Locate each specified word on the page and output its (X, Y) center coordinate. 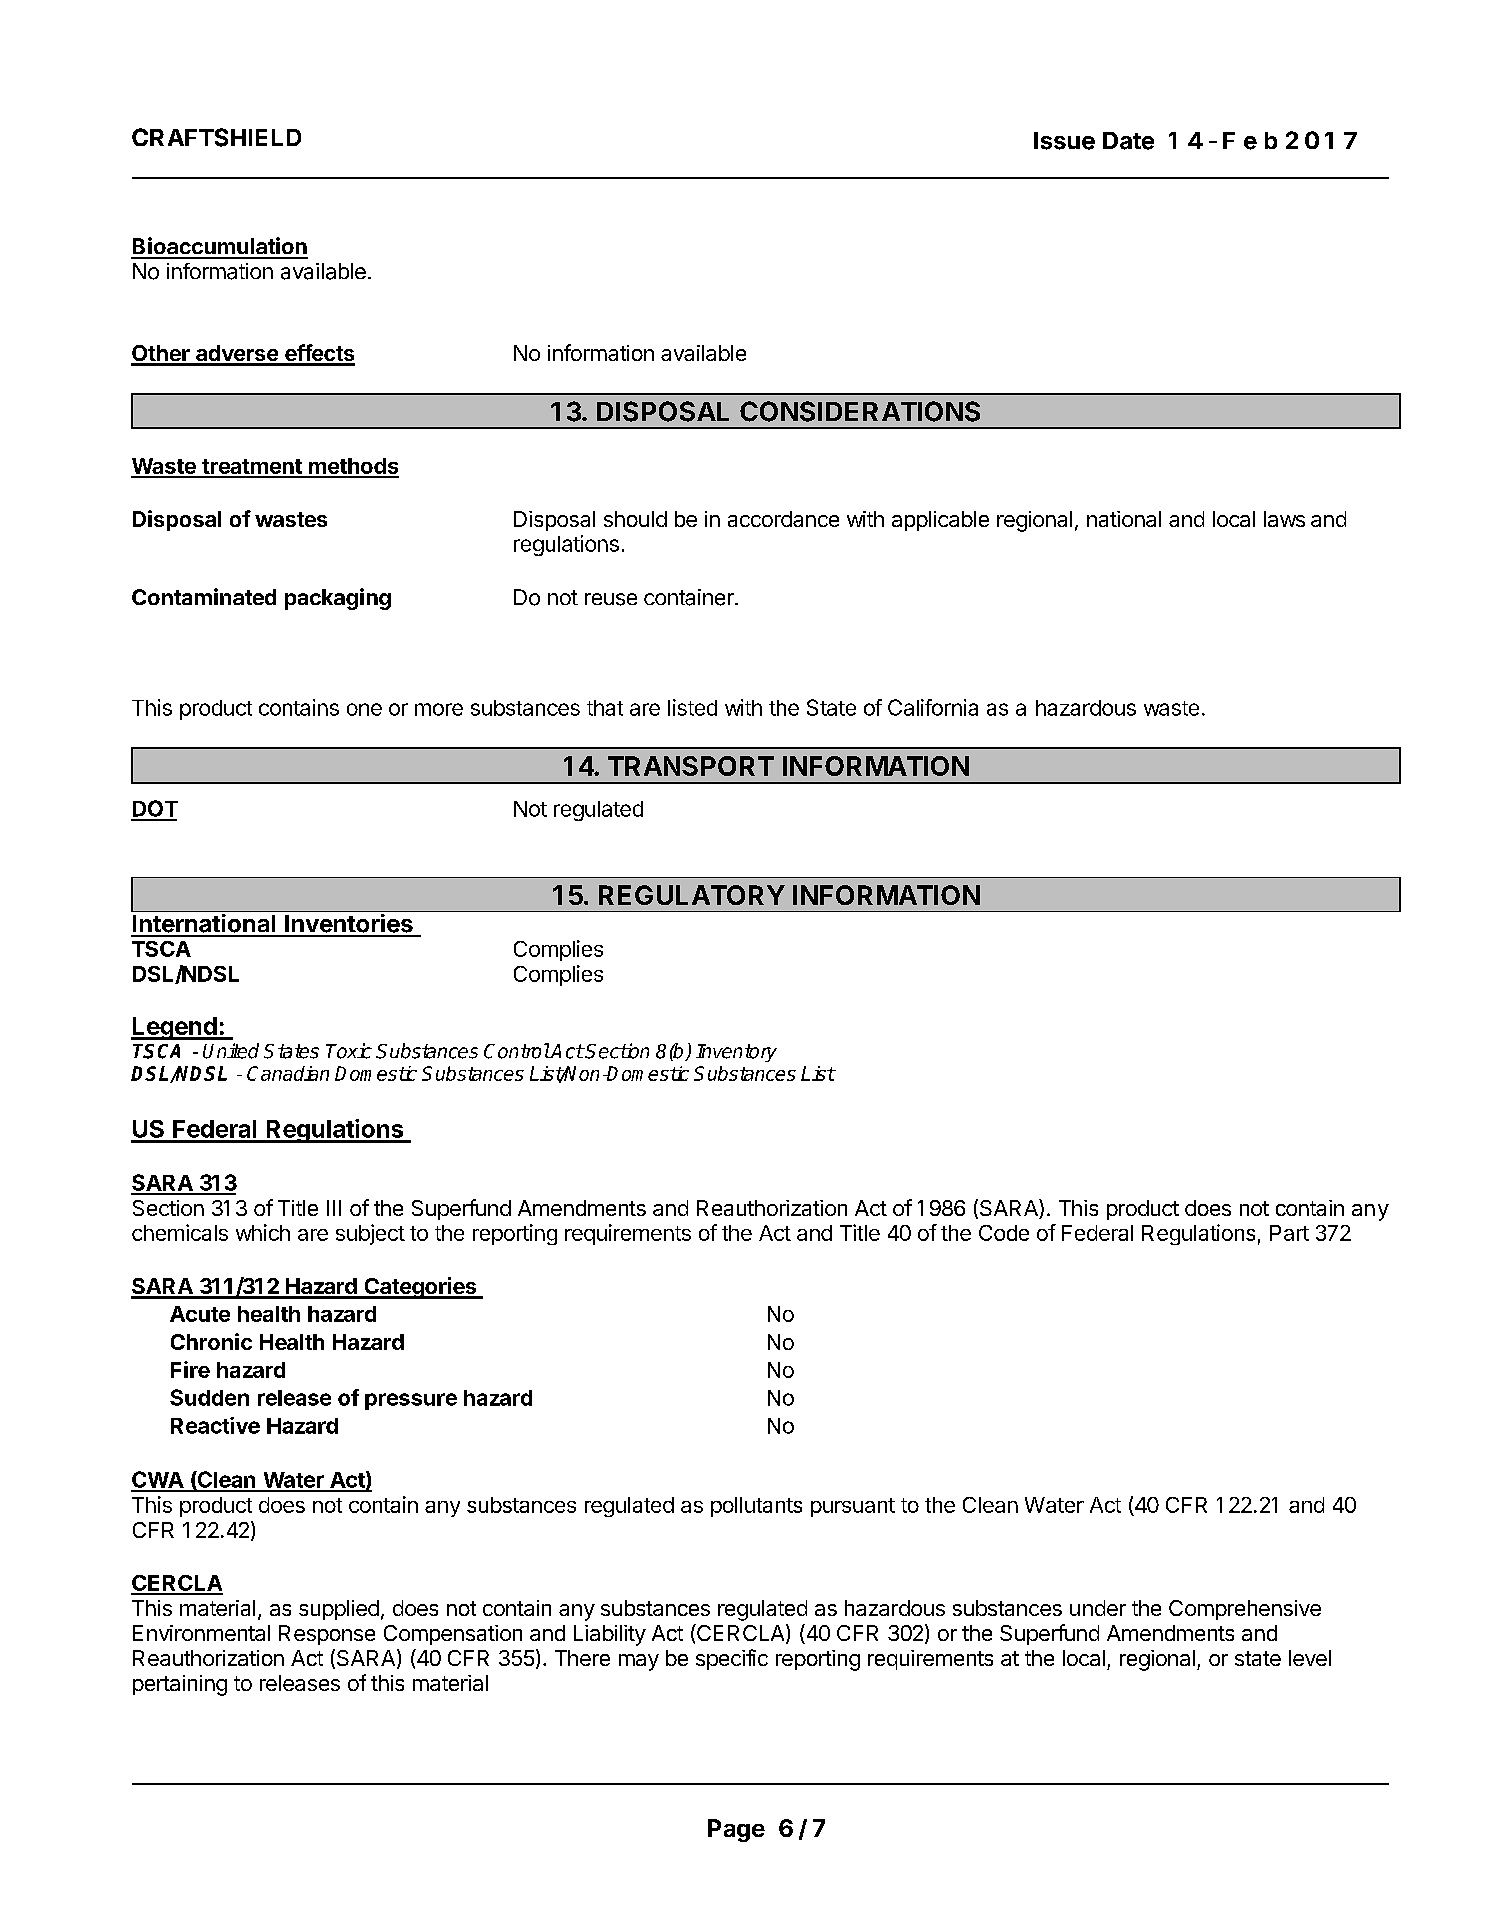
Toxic (349, 1051)
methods (353, 467)
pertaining (180, 1685)
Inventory (736, 1053)
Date (1128, 141)
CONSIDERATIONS (860, 411)
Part (1289, 1233)
